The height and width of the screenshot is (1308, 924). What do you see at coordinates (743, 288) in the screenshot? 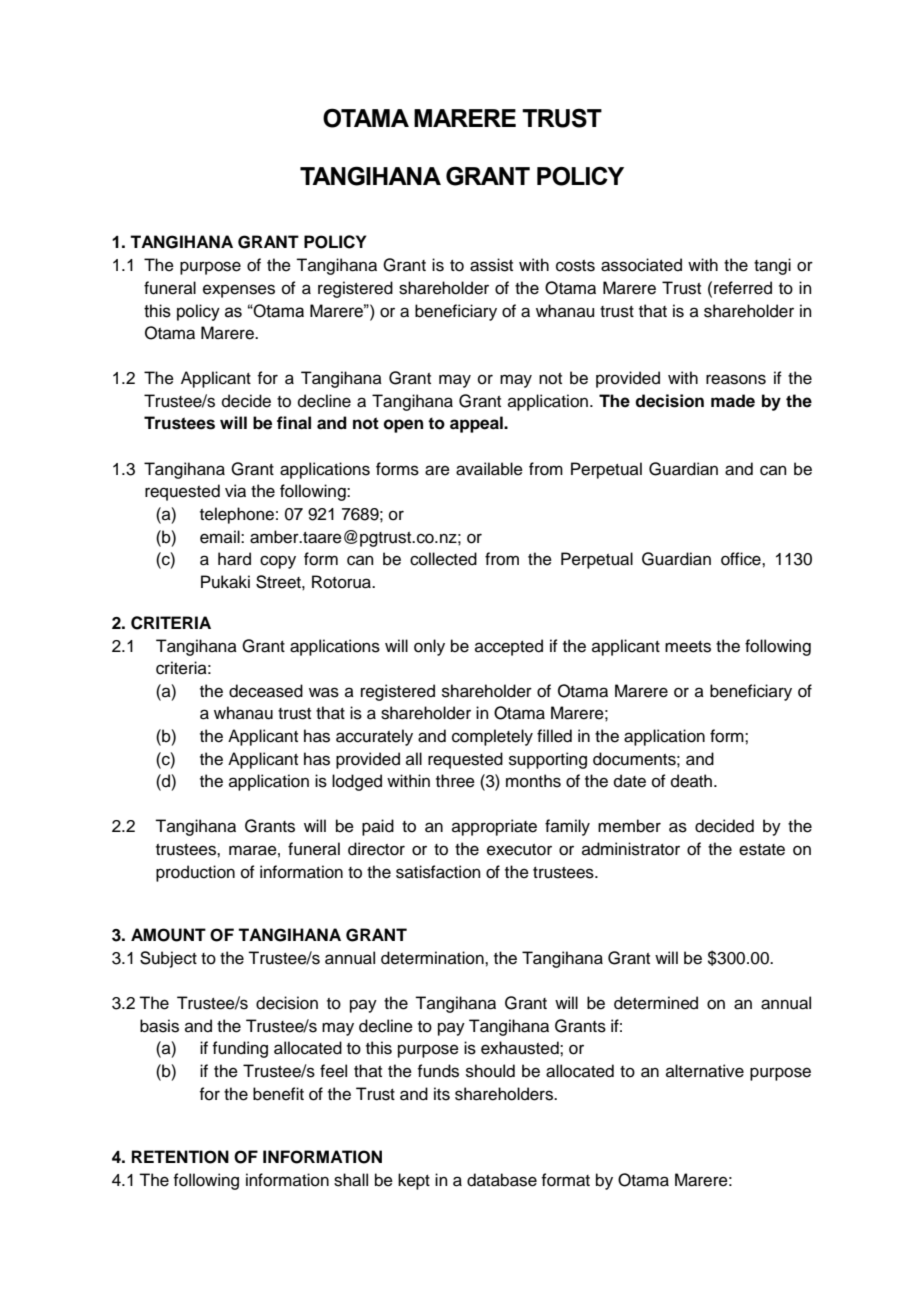
I see `referred` at bounding box center [743, 288].
